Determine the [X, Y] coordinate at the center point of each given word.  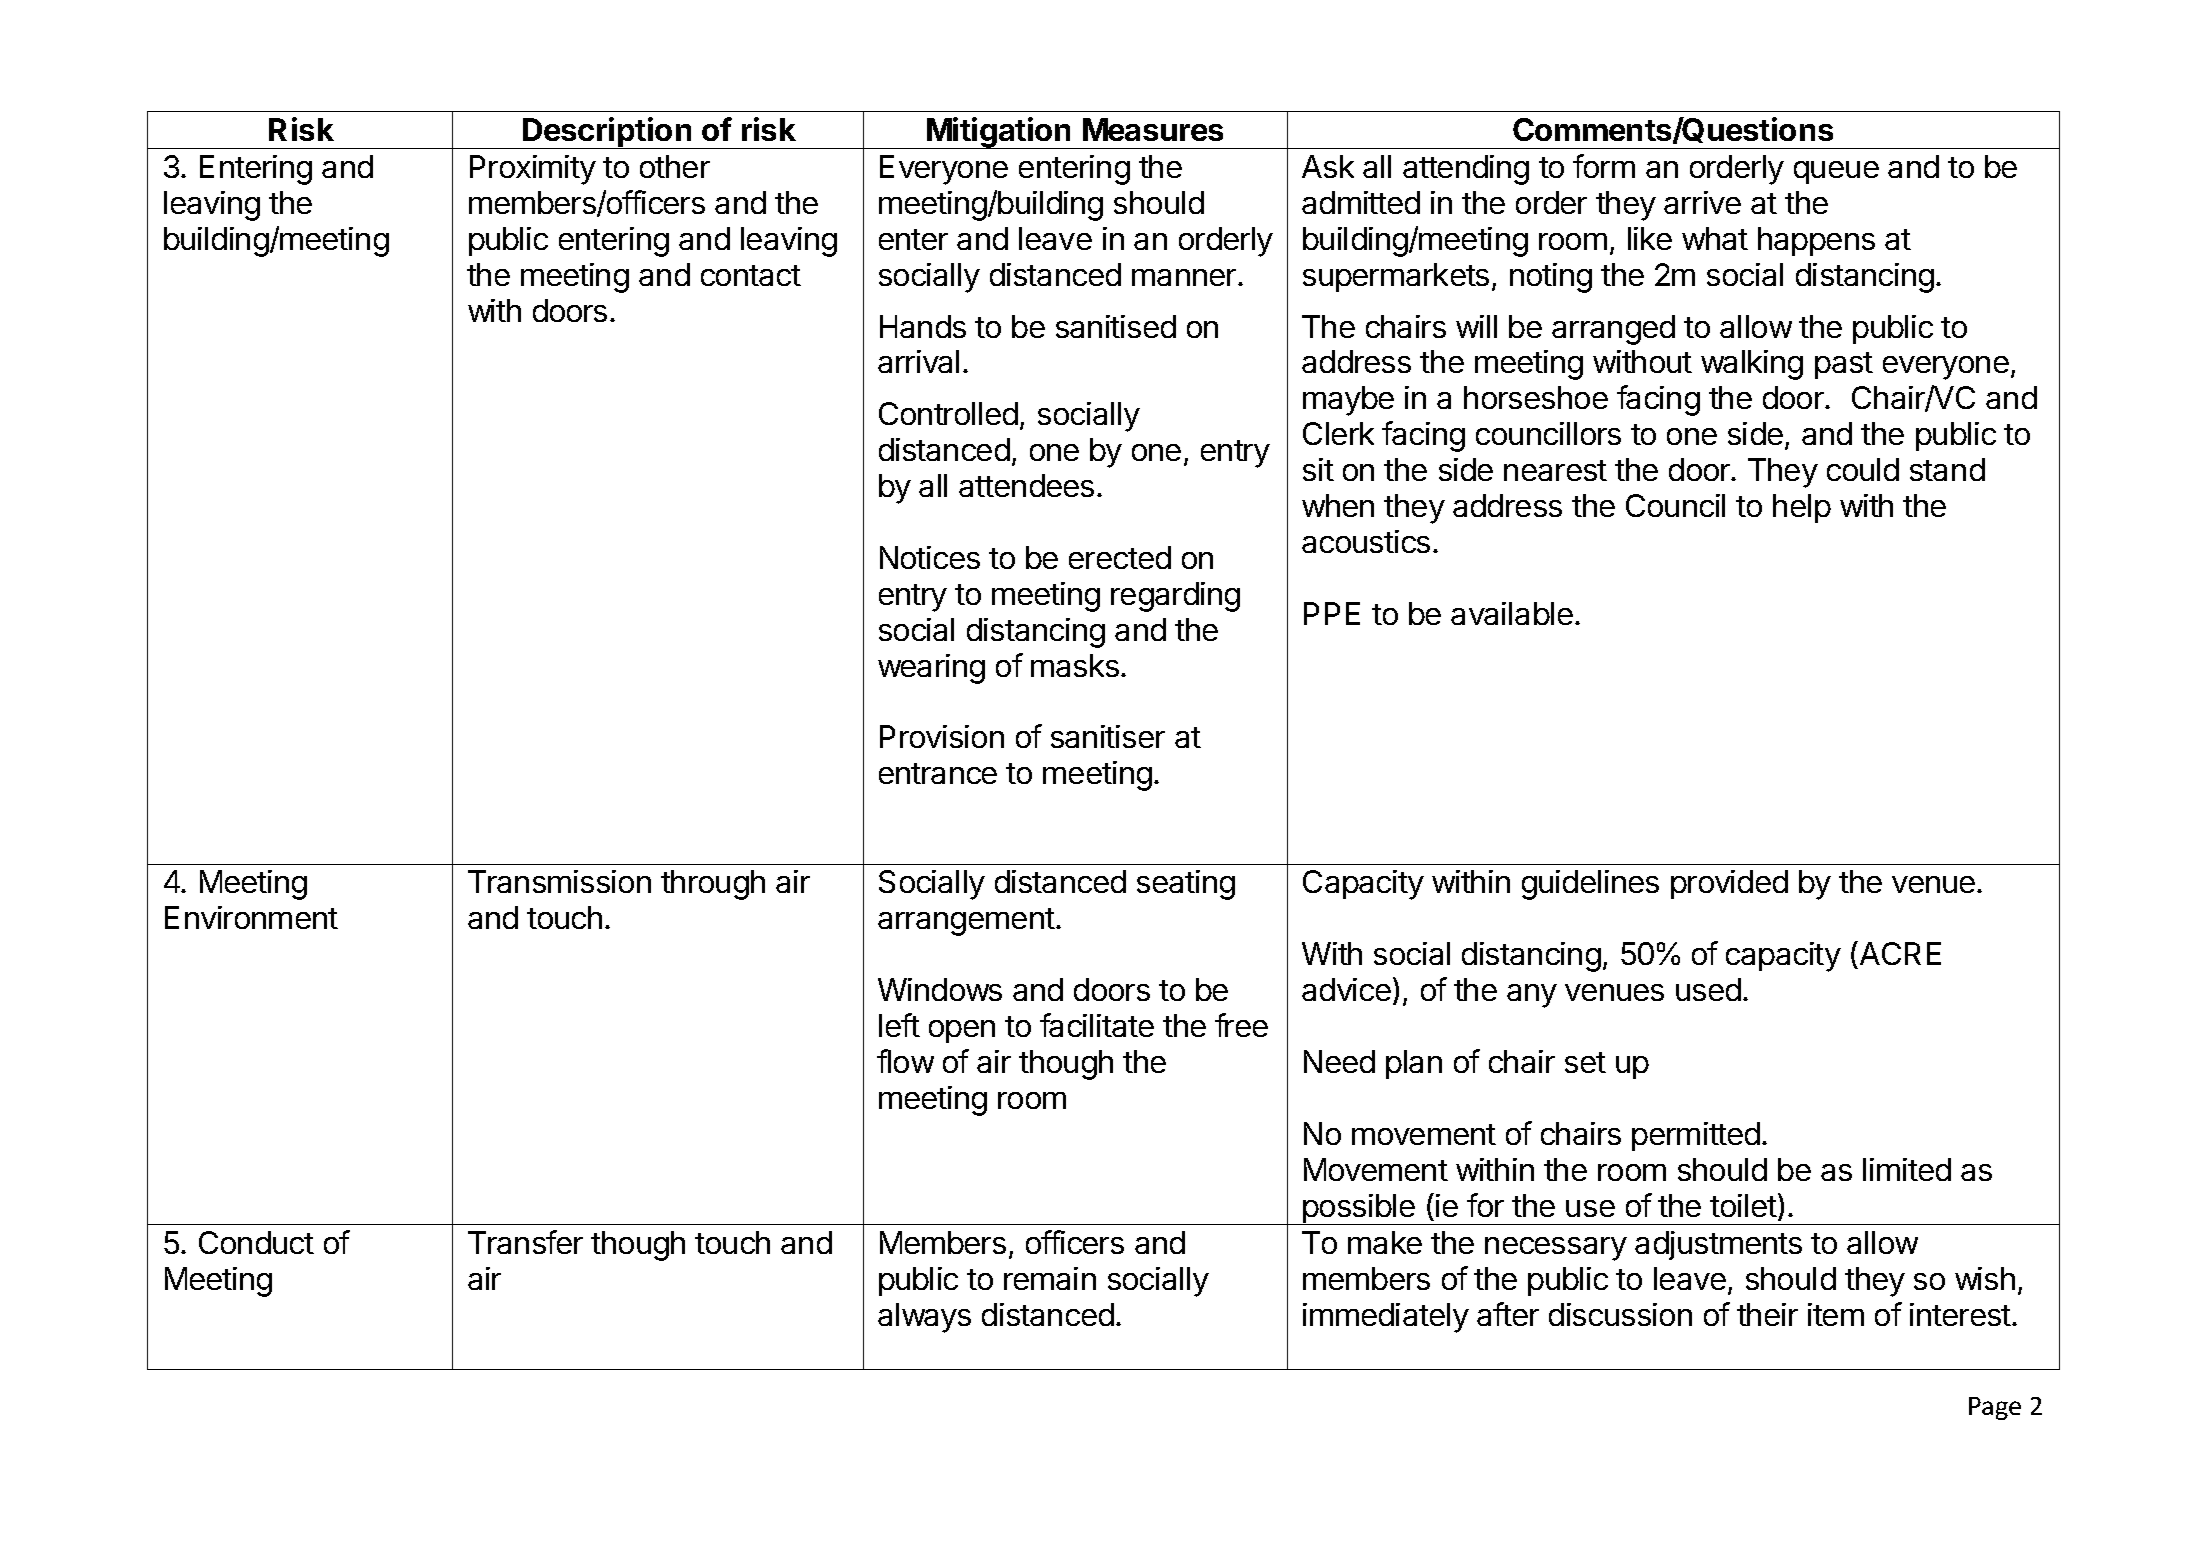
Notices [930, 557]
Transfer [525, 1242]
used [1708, 989]
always [924, 1318]
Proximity [533, 170]
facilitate [1097, 1025]
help [1802, 508]
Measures [1153, 129]
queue [1836, 172]
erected [1120, 557]
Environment [251, 917]
